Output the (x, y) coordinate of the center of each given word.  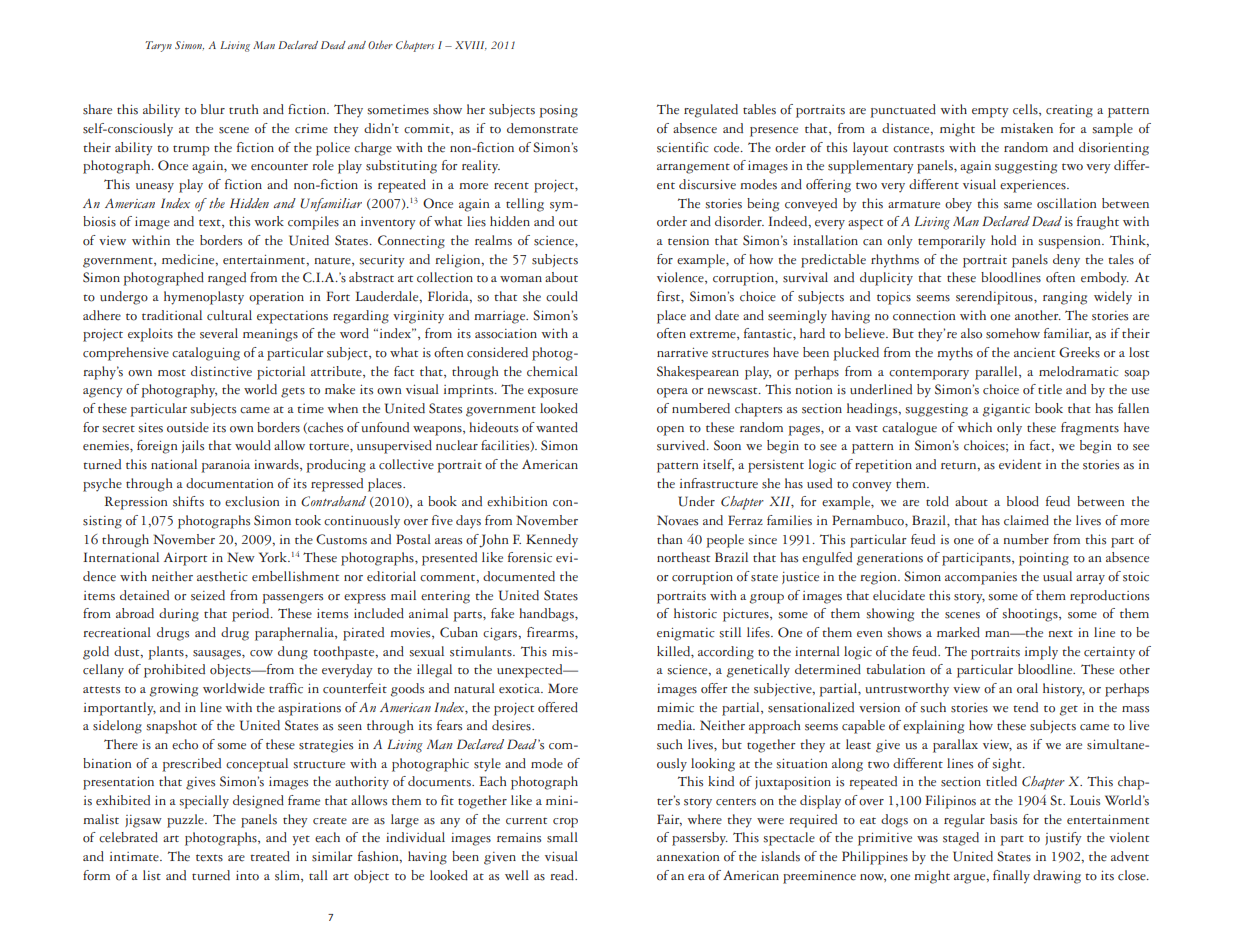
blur (213, 109)
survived (682, 445)
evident (1020, 464)
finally (1011, 877)
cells (1026, 110)
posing (558, 111)
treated (270, 856)
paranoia (225, 466)
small (562, 837)
